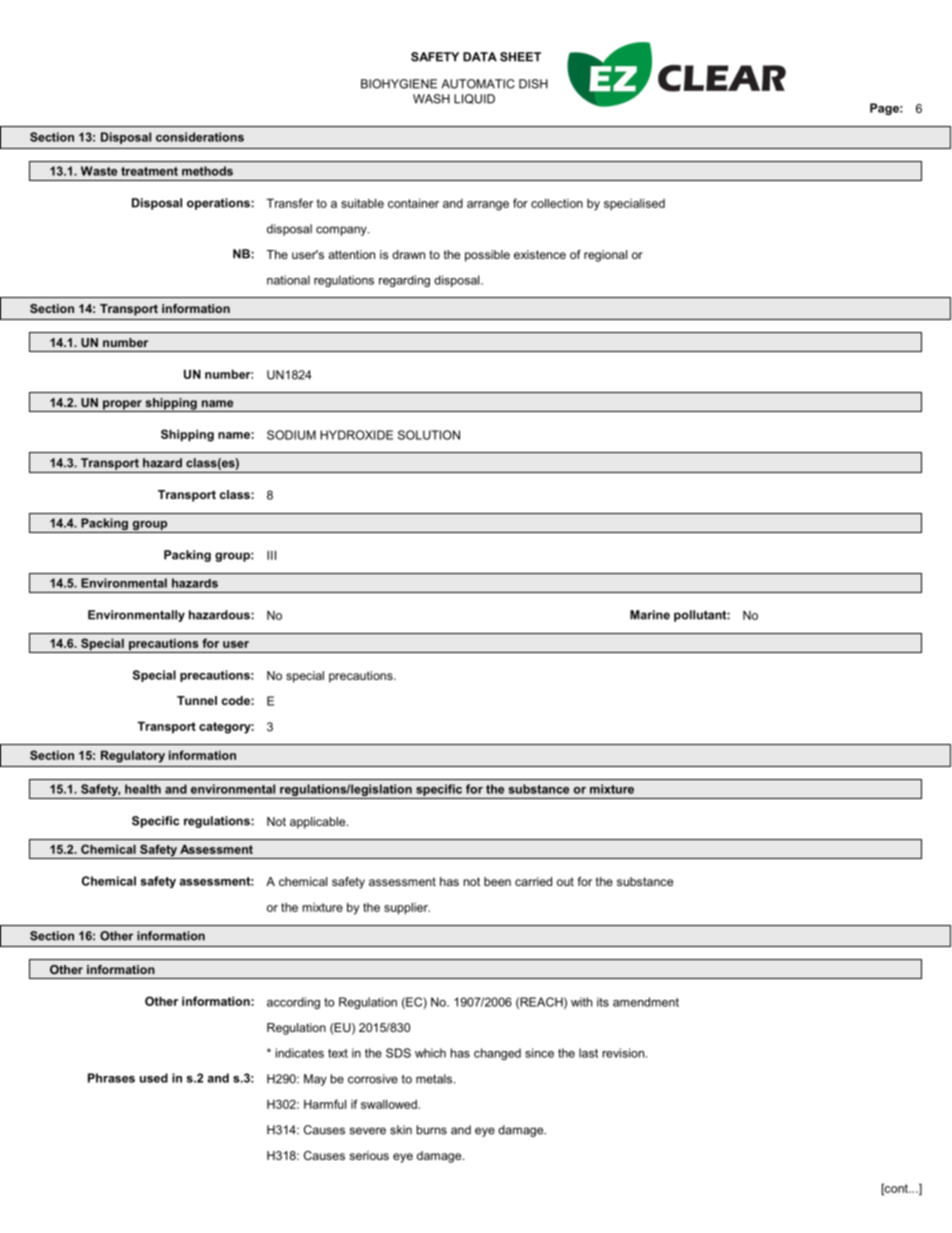  I want to click on considerations, so click(200, 137).
